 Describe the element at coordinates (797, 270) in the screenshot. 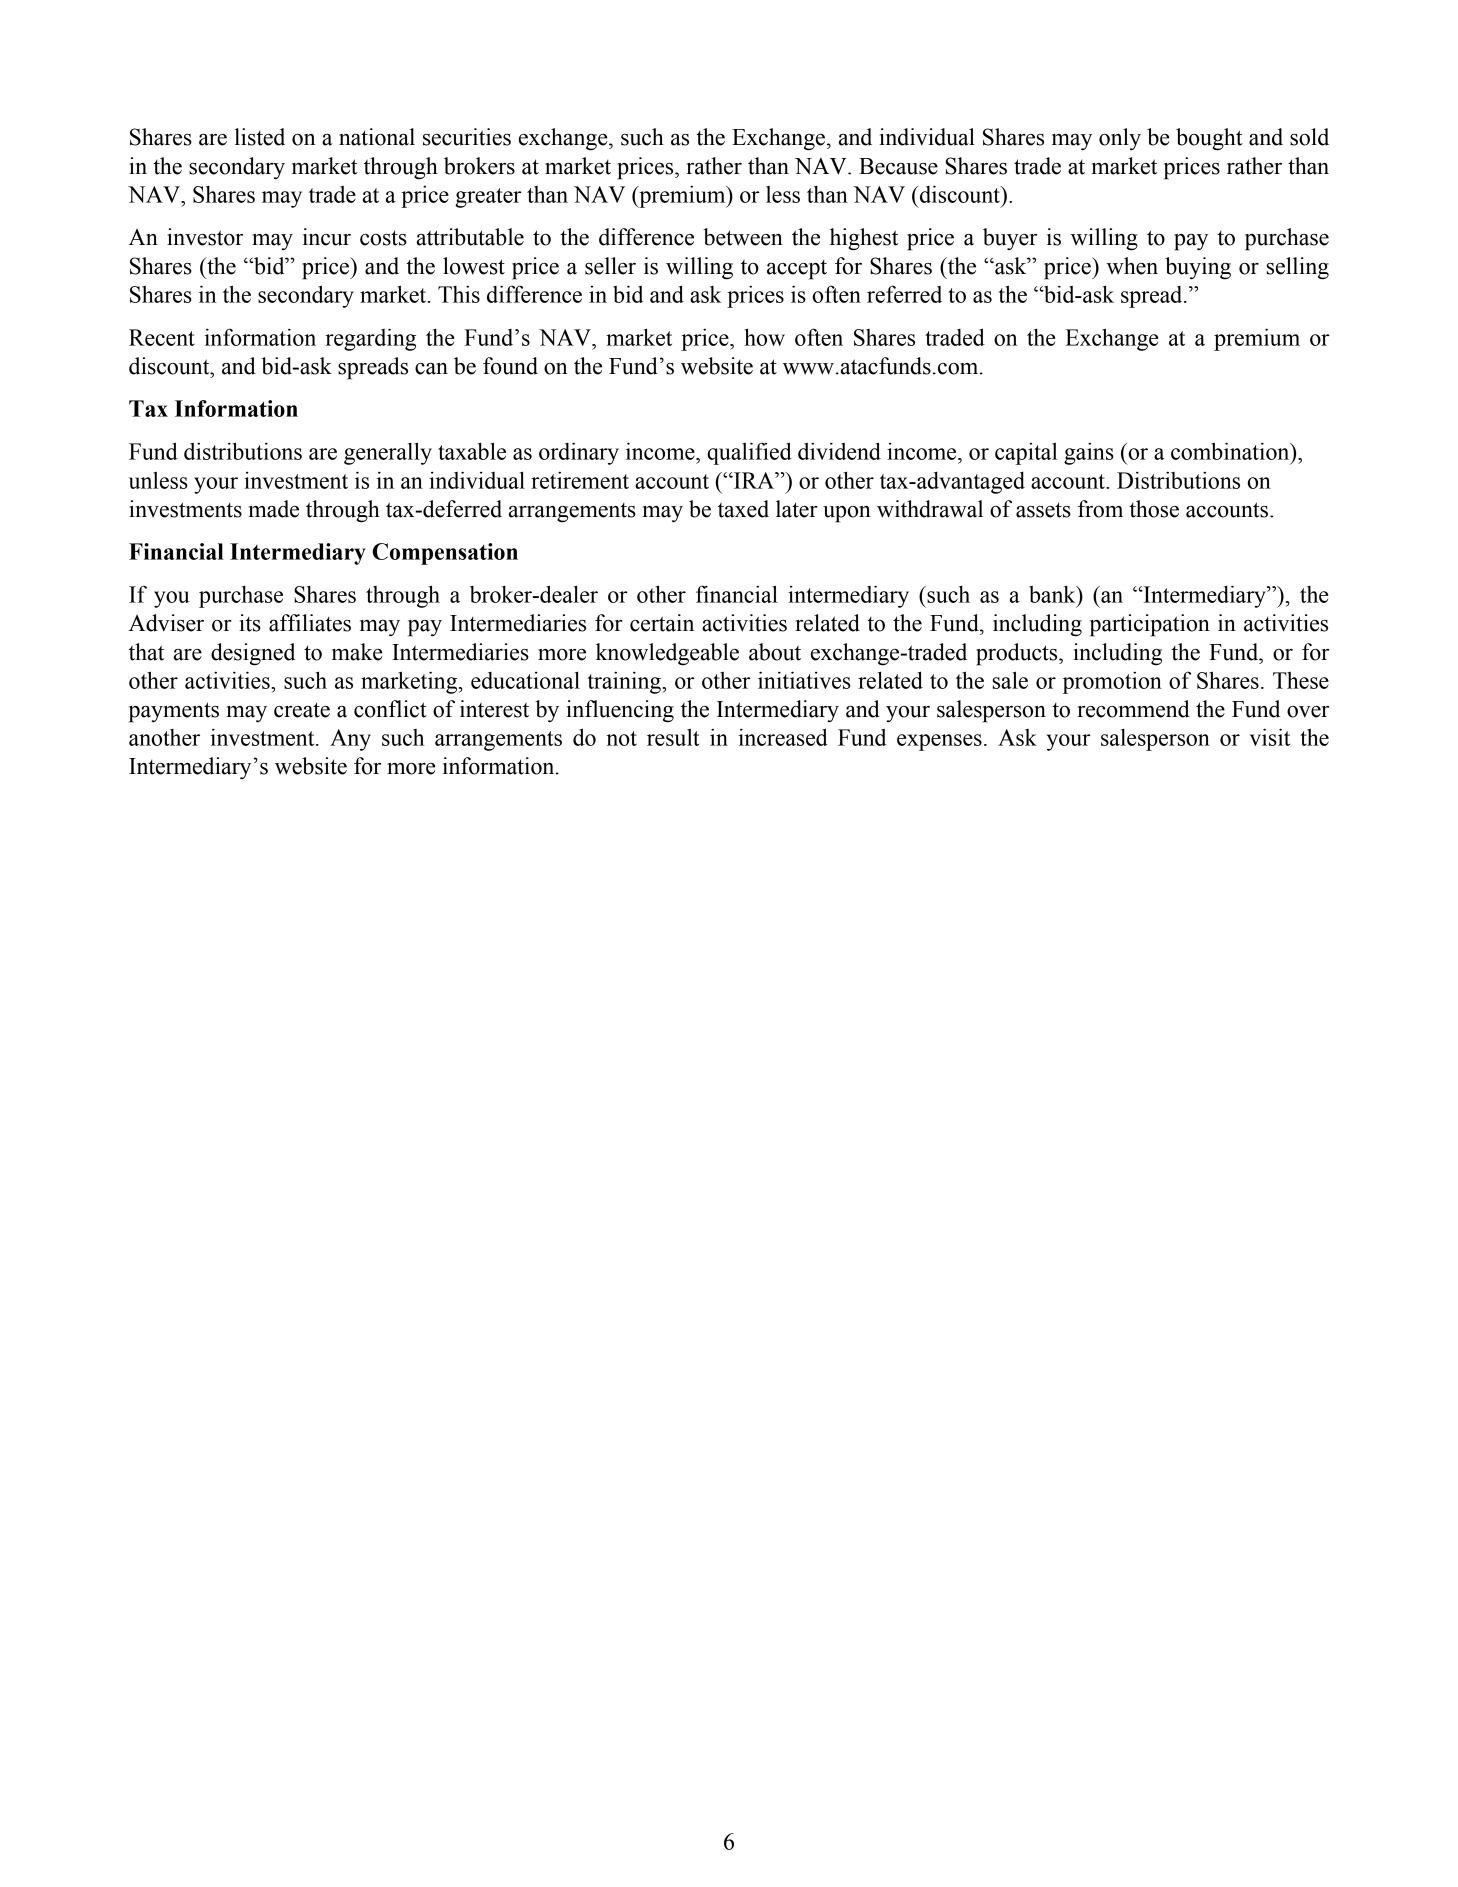

I see `accept` at that location.
